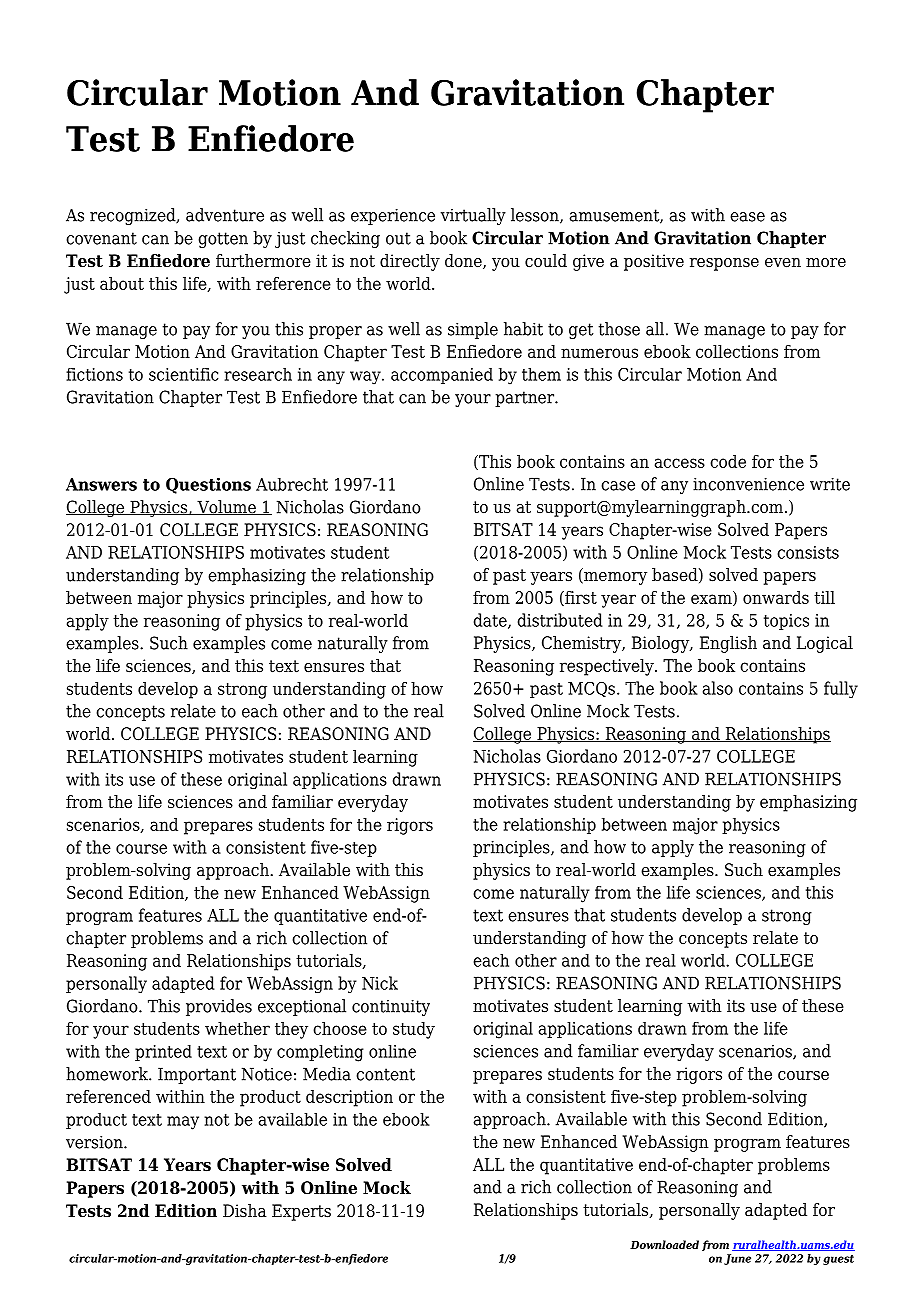  I want to click on gotten, so click(223, 240).
